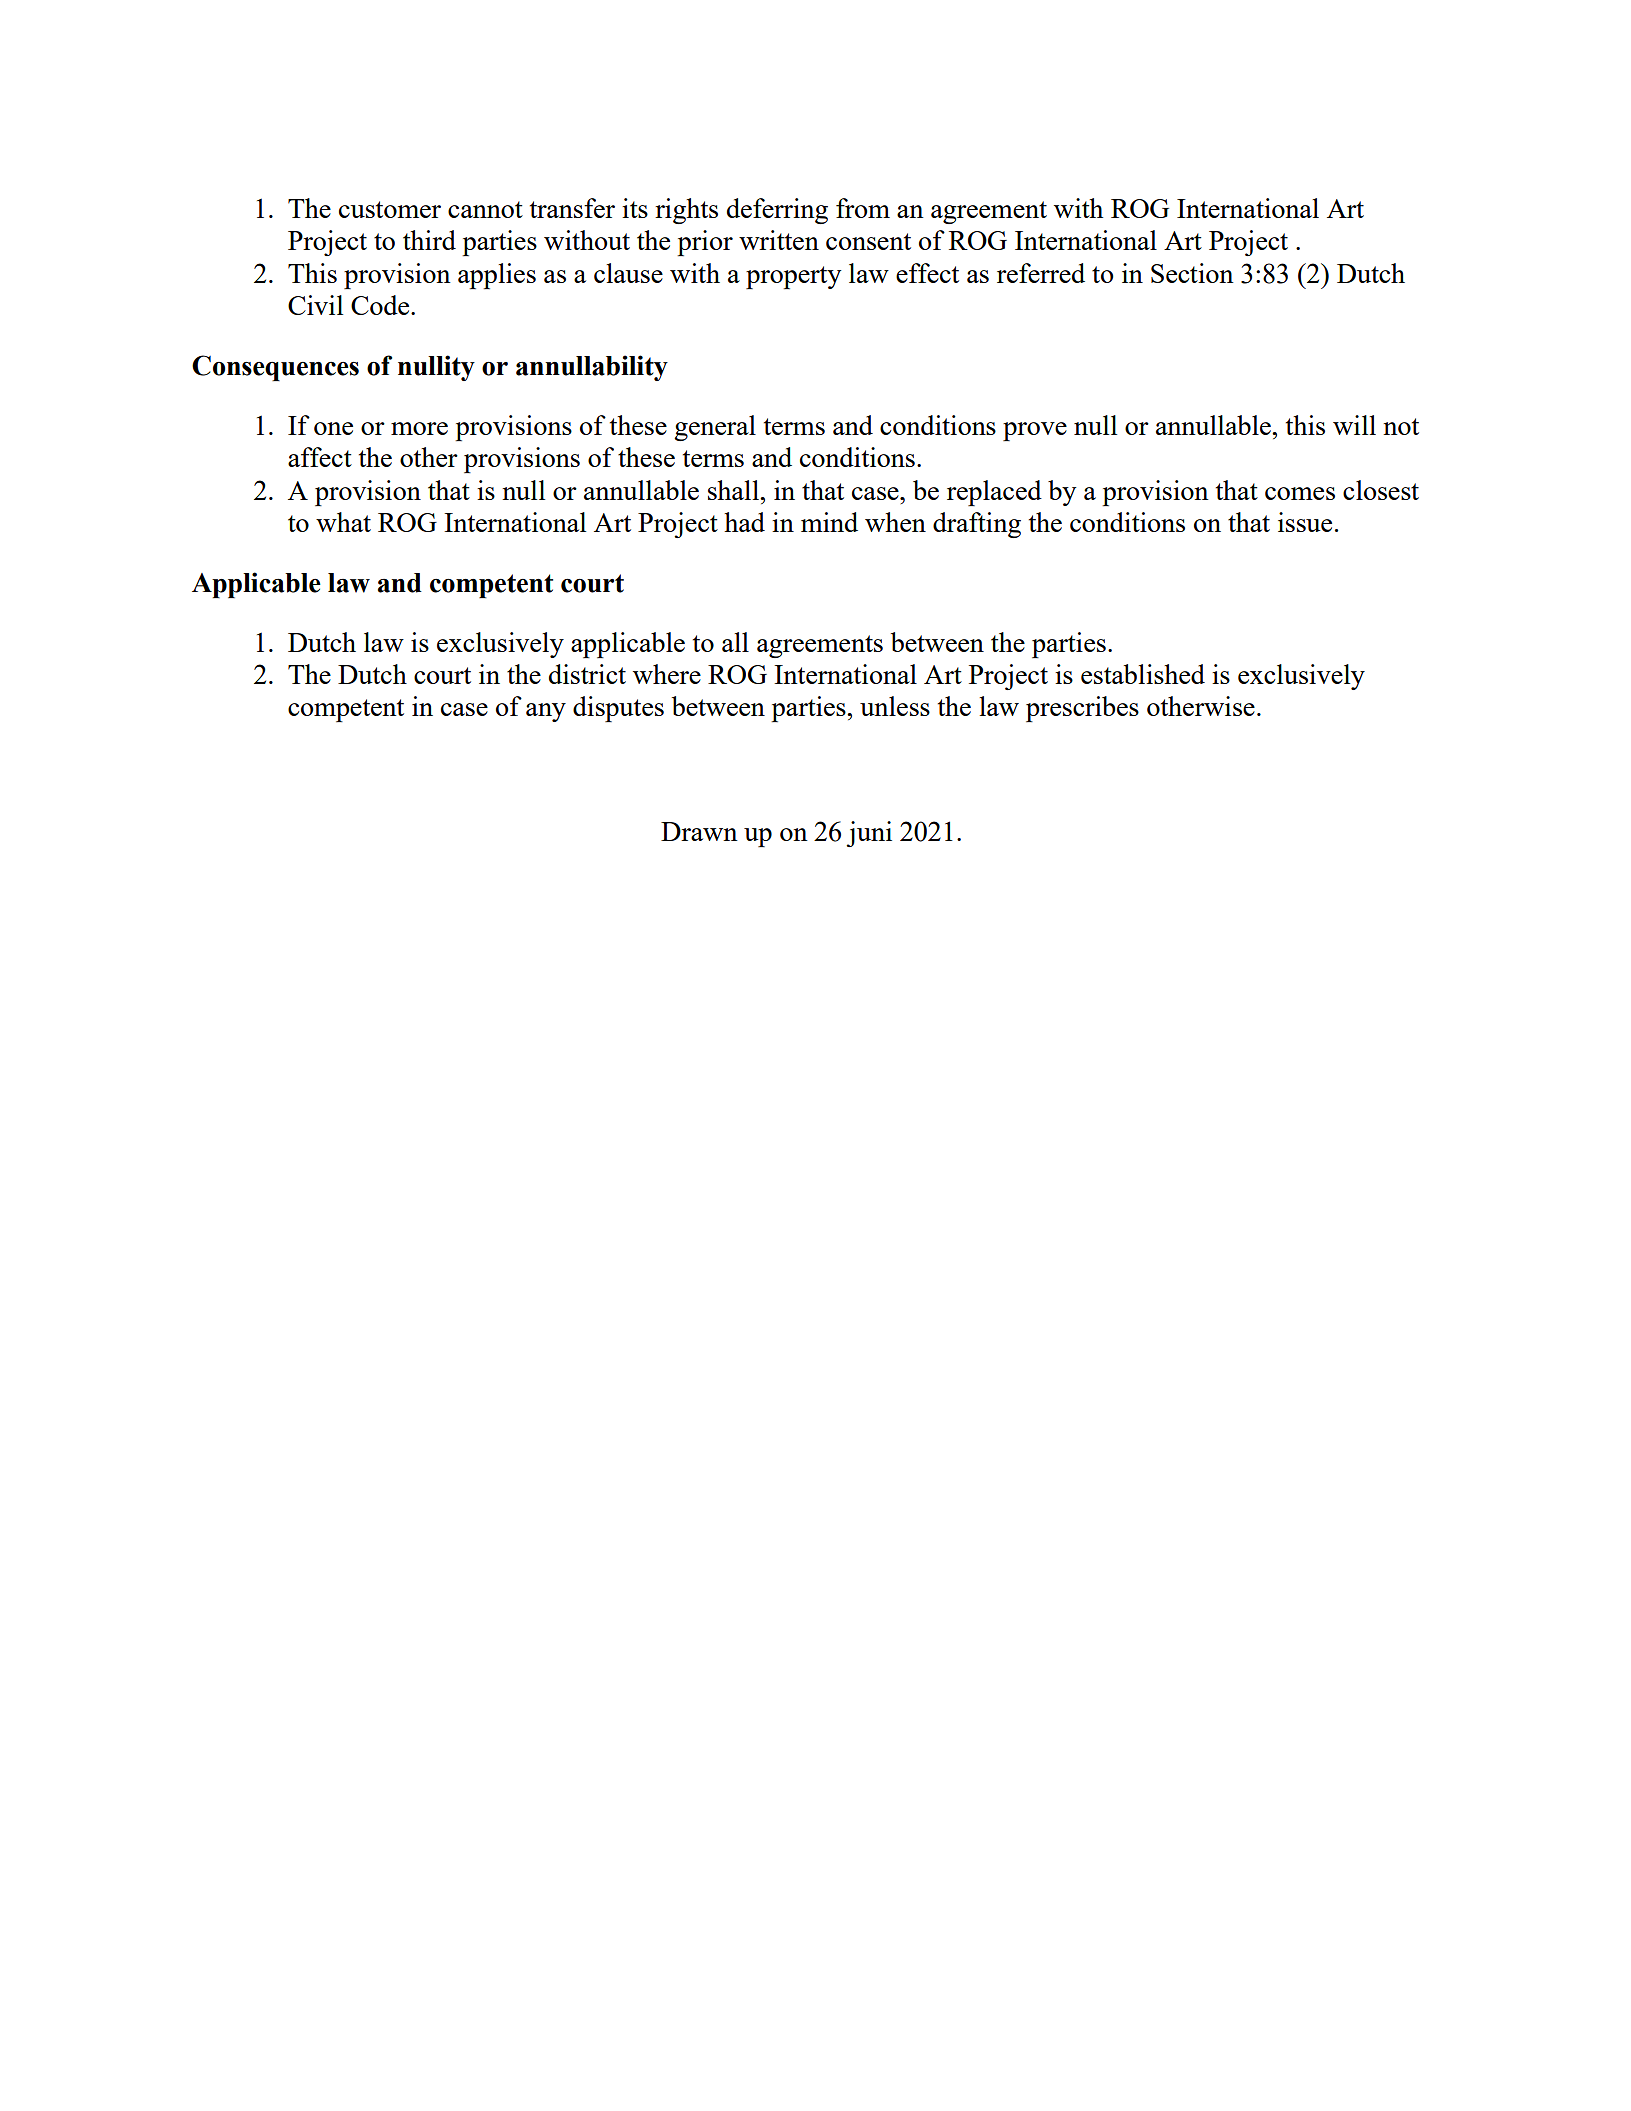 The height and width of the screenshot is (2111, 1631). Describe the element at coordinates (869, 834) in the screenshot. I see `juni` at that location.
